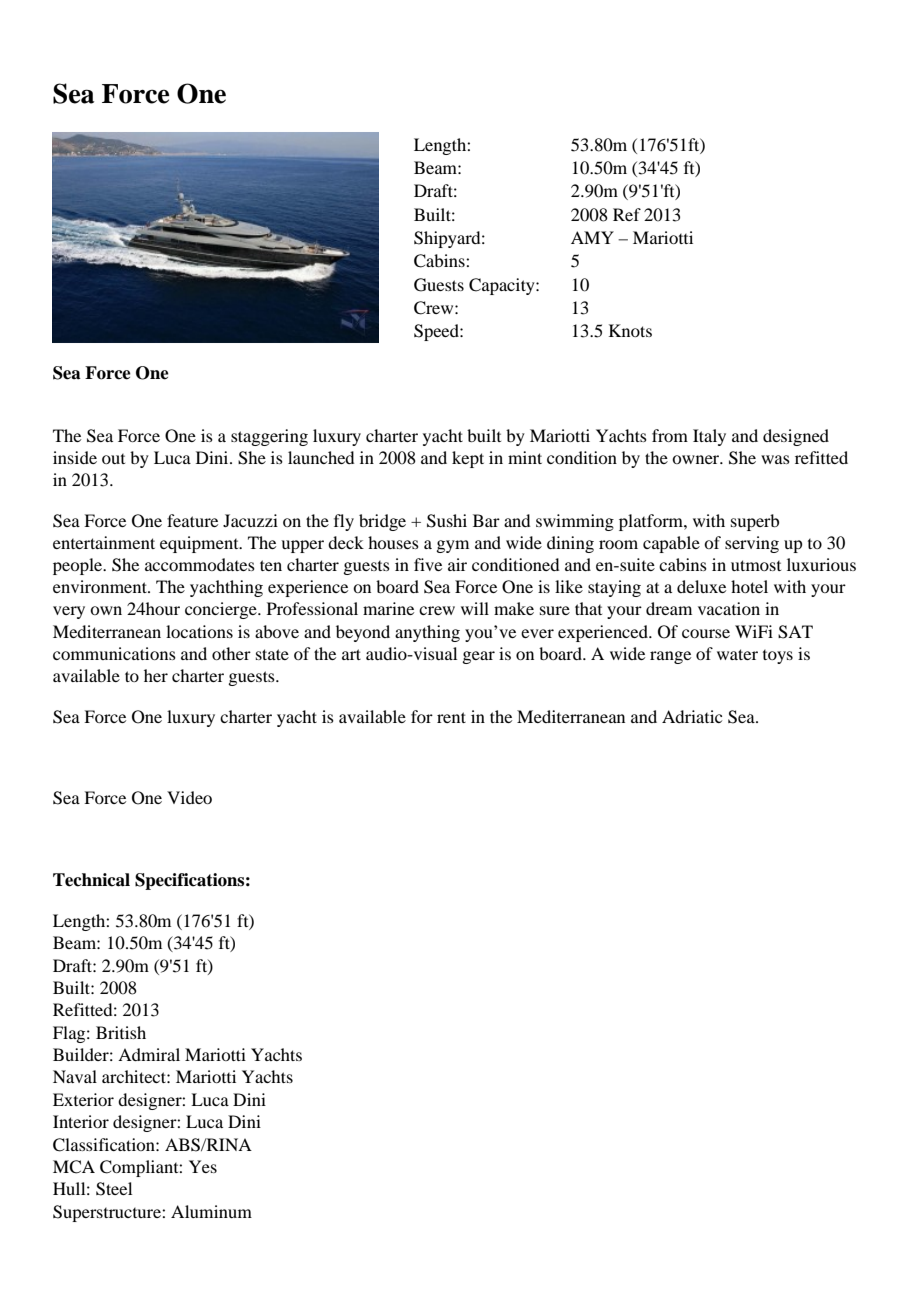 The image size is (924, 1308). What do you see at coordinates (114, 1189) in the screenshot?
I see `Steel` at bounding box center [114, 1189].
